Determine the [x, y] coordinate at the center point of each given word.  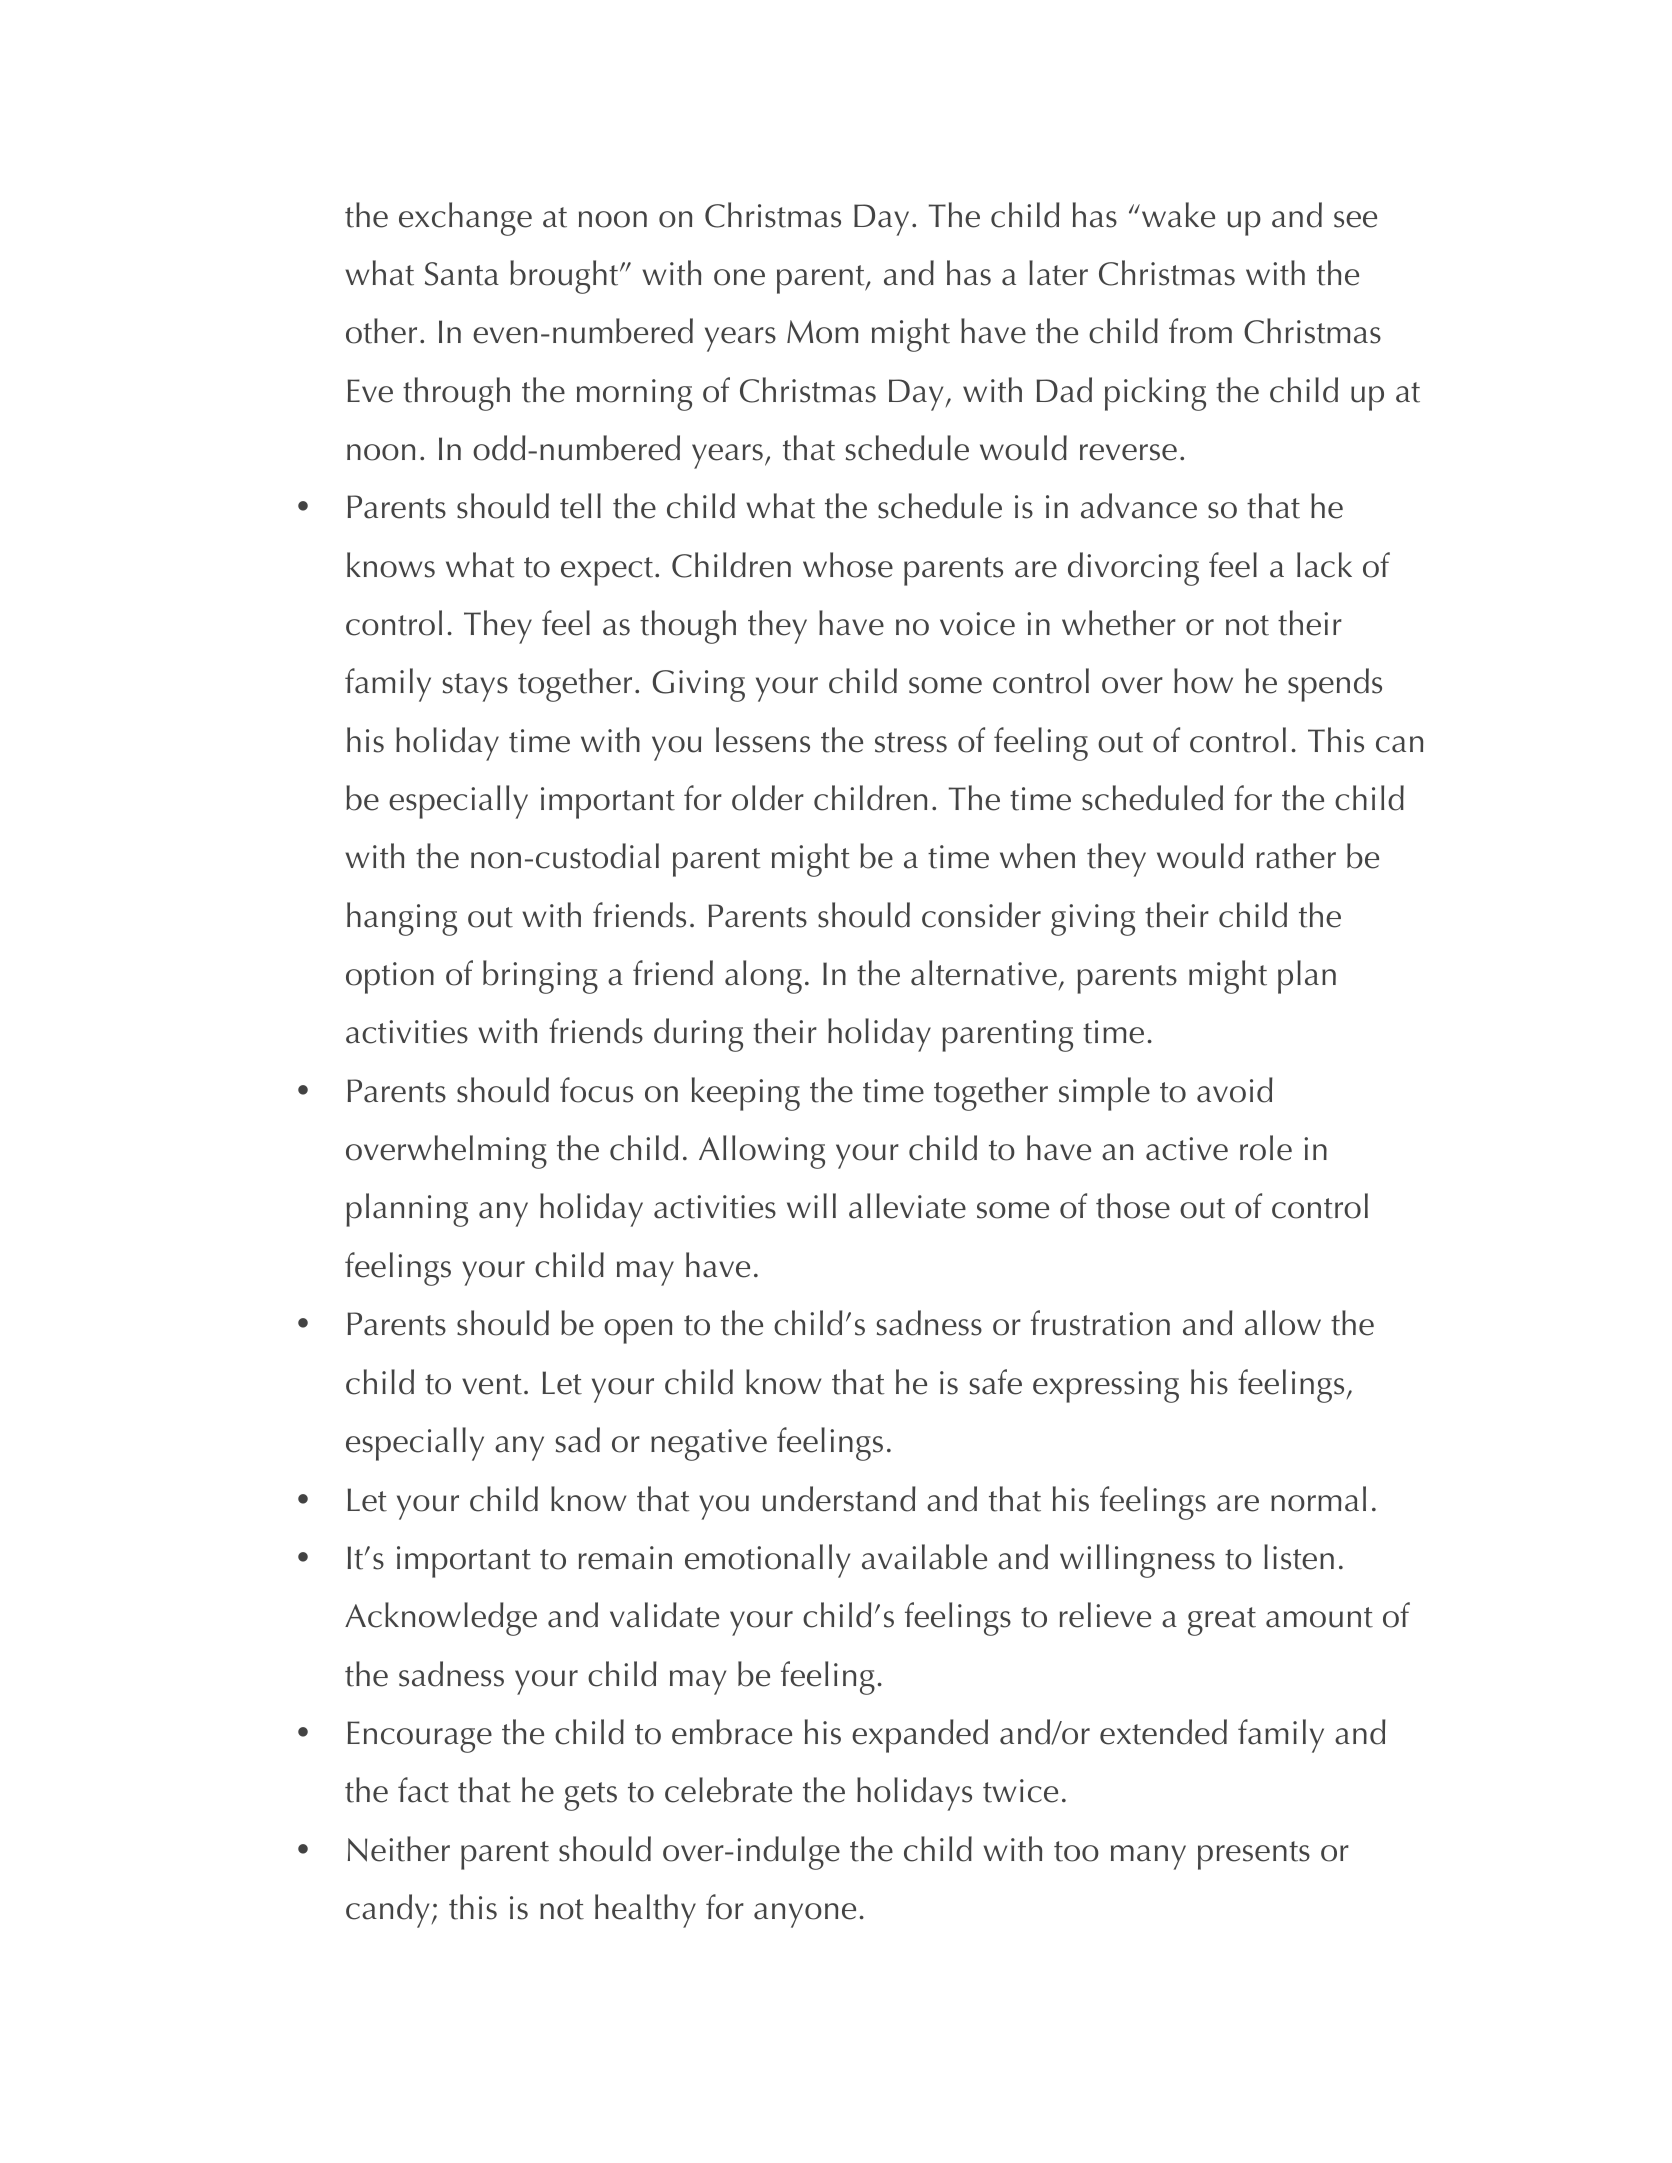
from [1200, 331]
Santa [462, 274]
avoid [1235, 1090]
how [1203, 681]
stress [911, 742]
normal [1318, 1499]
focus [596, 1090]
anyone [805, 1915]
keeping [746, 1094]
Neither [399, 1849]
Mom [823, 332]
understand [839, 1499]
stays [475, 687]
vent [492, 1384]
